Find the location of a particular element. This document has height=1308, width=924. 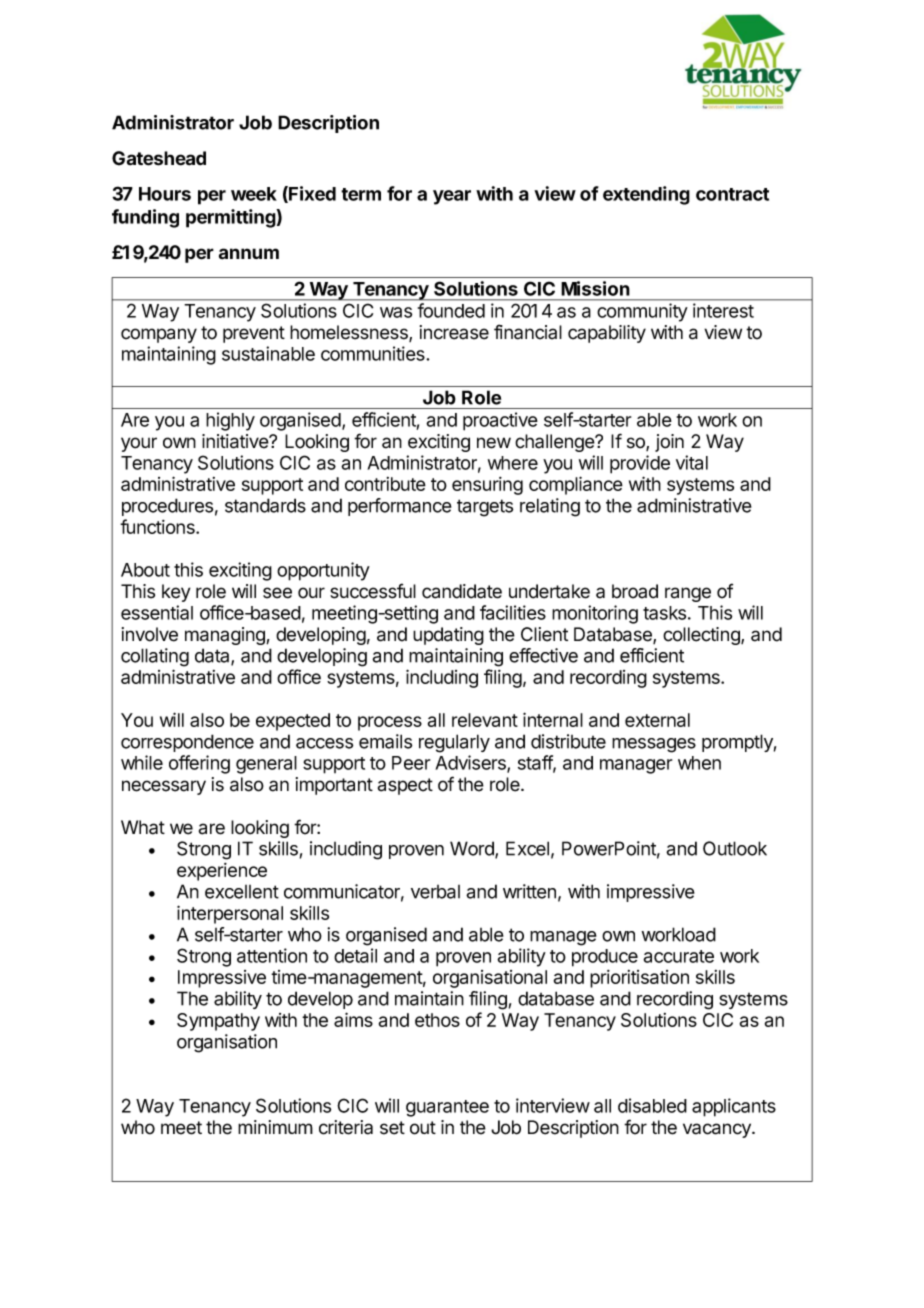

year is located at coordinates (452, 197).
